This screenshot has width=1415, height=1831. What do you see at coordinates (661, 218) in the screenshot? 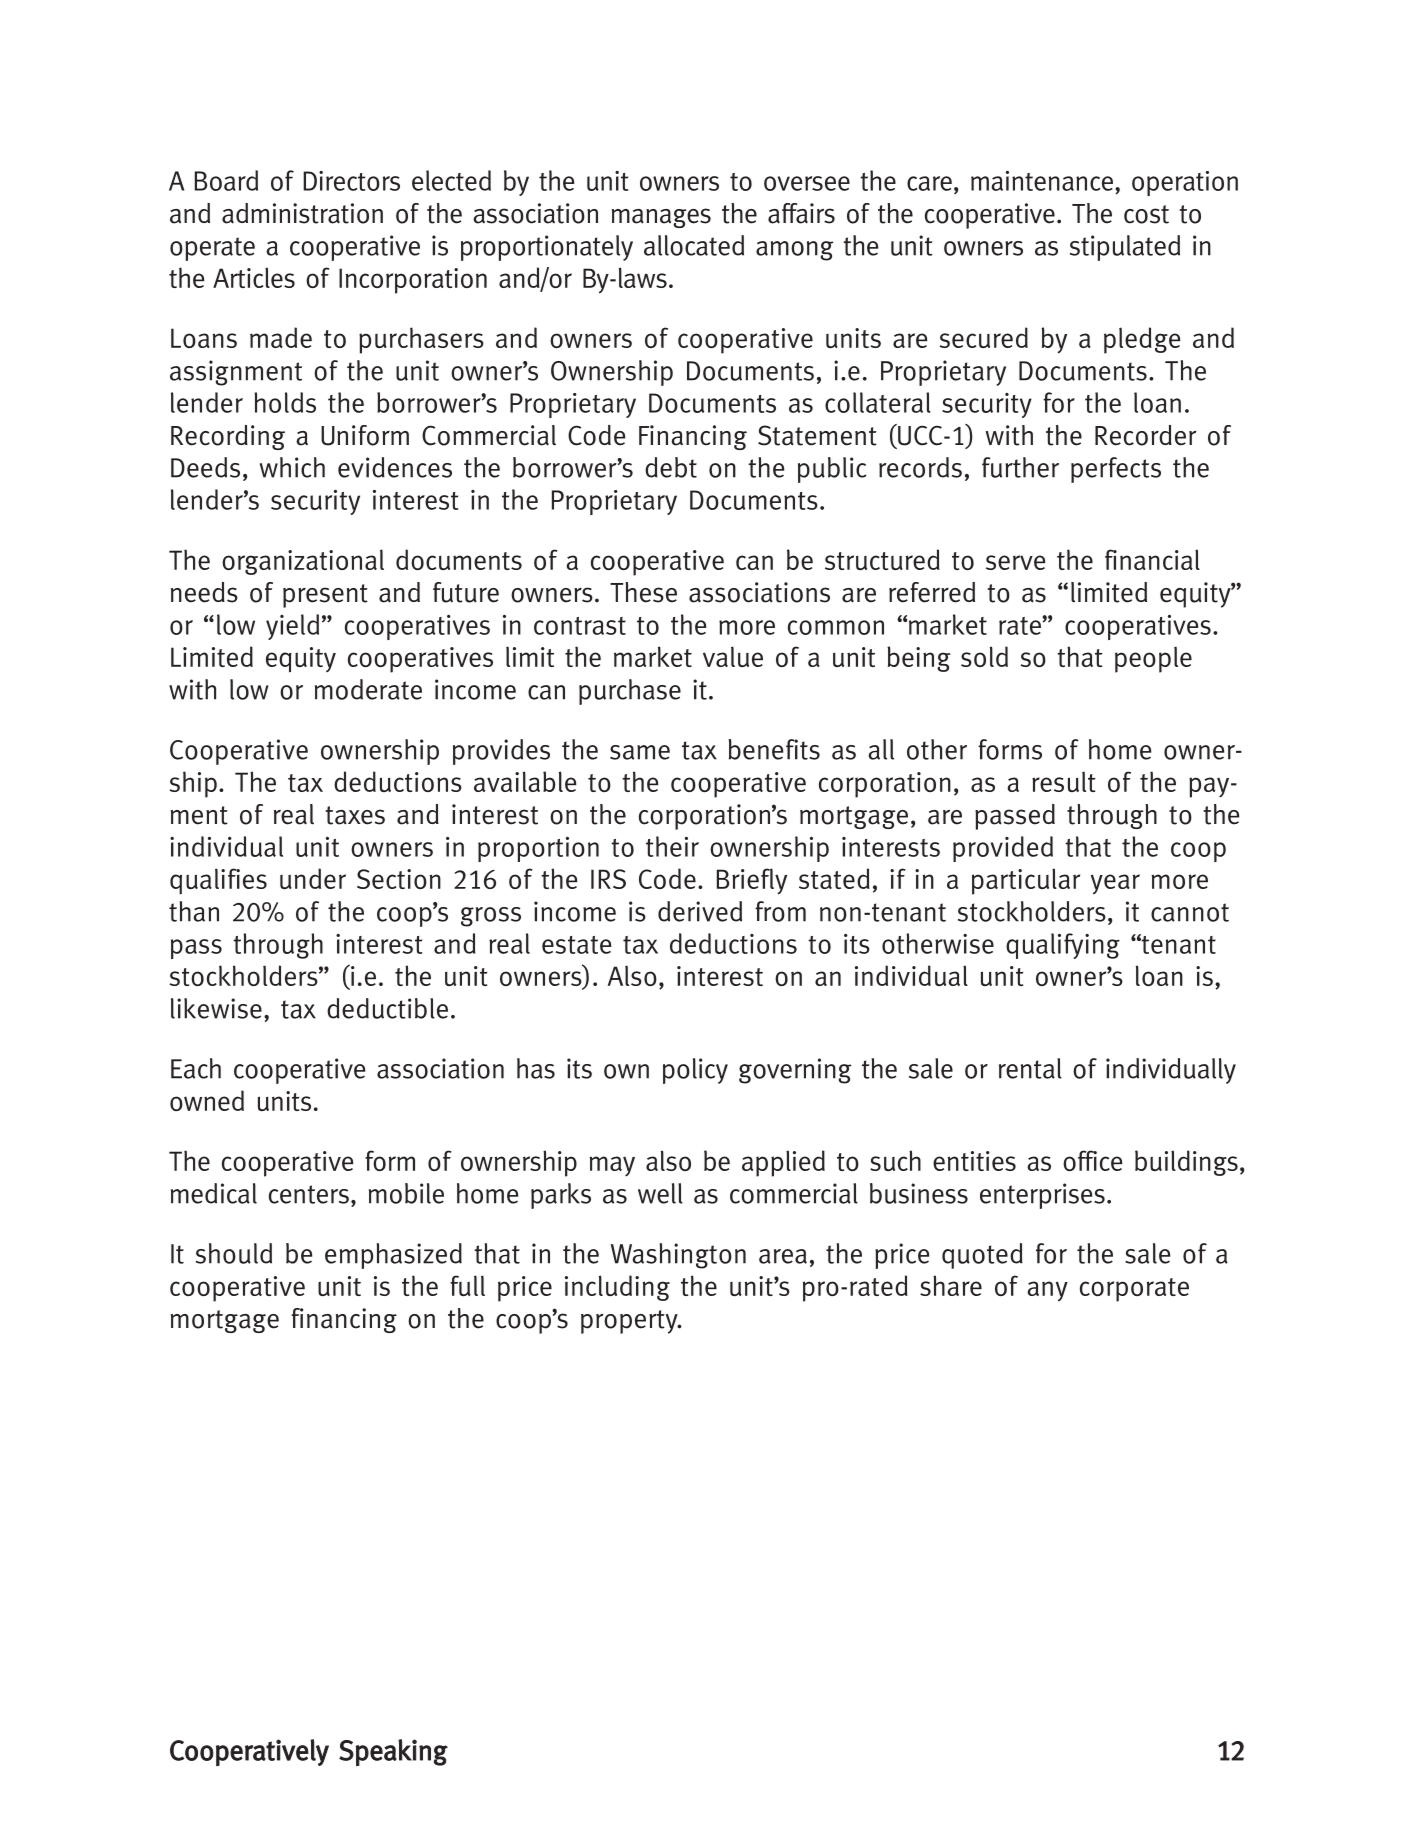
I see `manages` at bounding box center [661, 218].
